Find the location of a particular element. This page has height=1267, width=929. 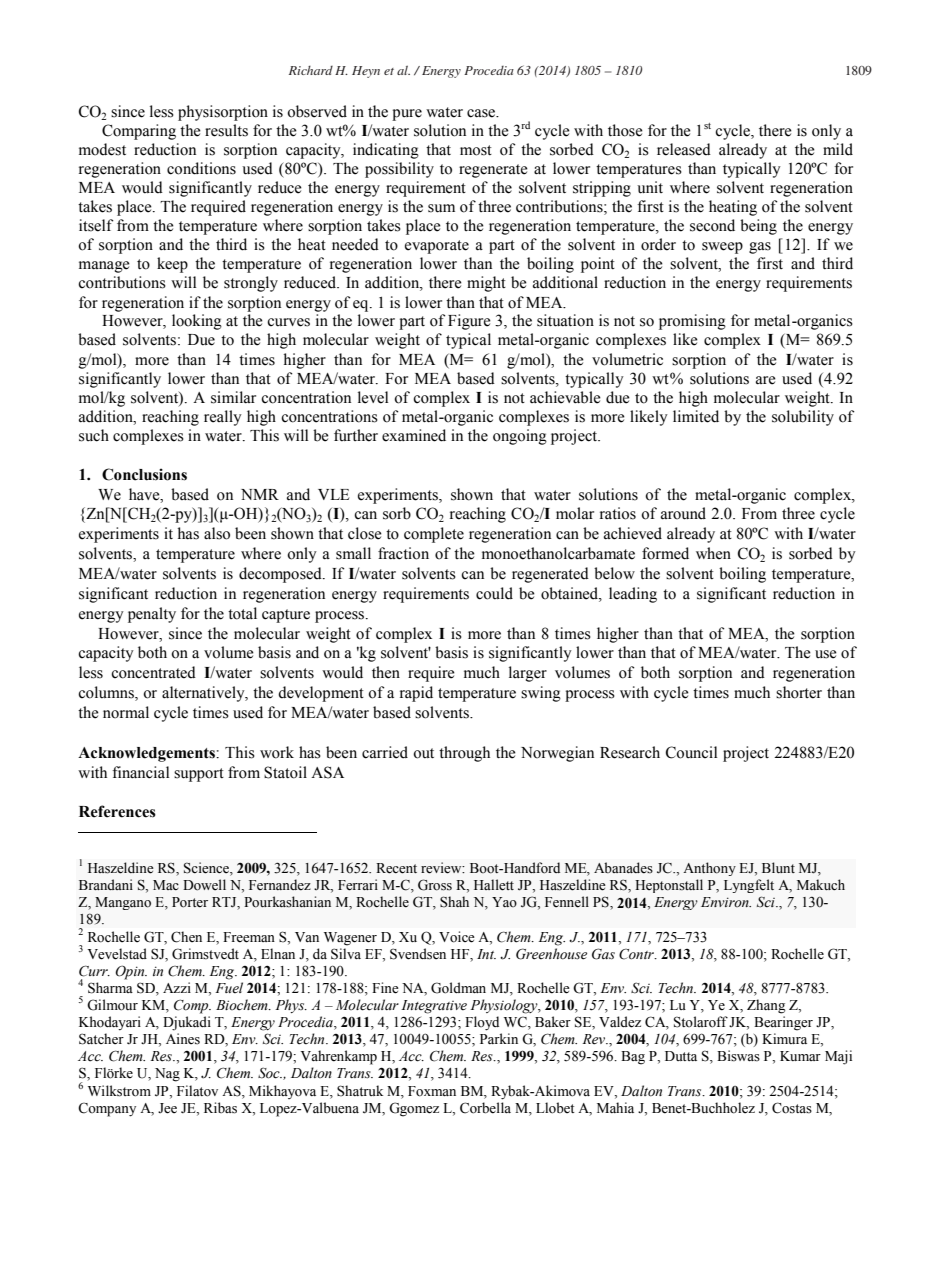

Foxman is located at coordinates (432, 1091).
